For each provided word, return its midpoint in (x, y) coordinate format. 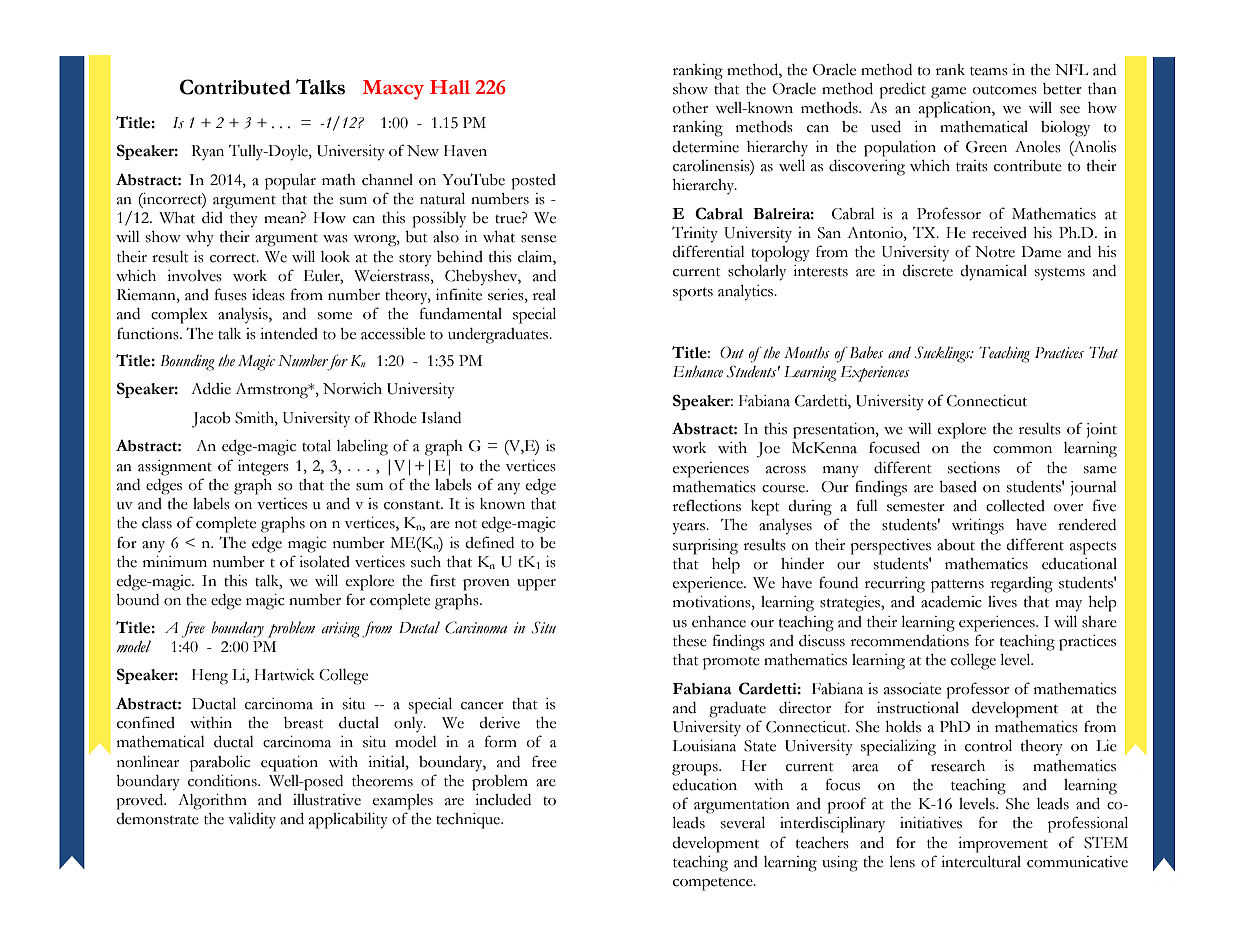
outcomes (1005, 90)
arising (341, 630)
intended (289, 334)
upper (536, 585)
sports (693, 294)
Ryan (207, 152)
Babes (865, 352)
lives (1002, 602)
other (690, 108)
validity (252, 820)
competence (714, 884)
